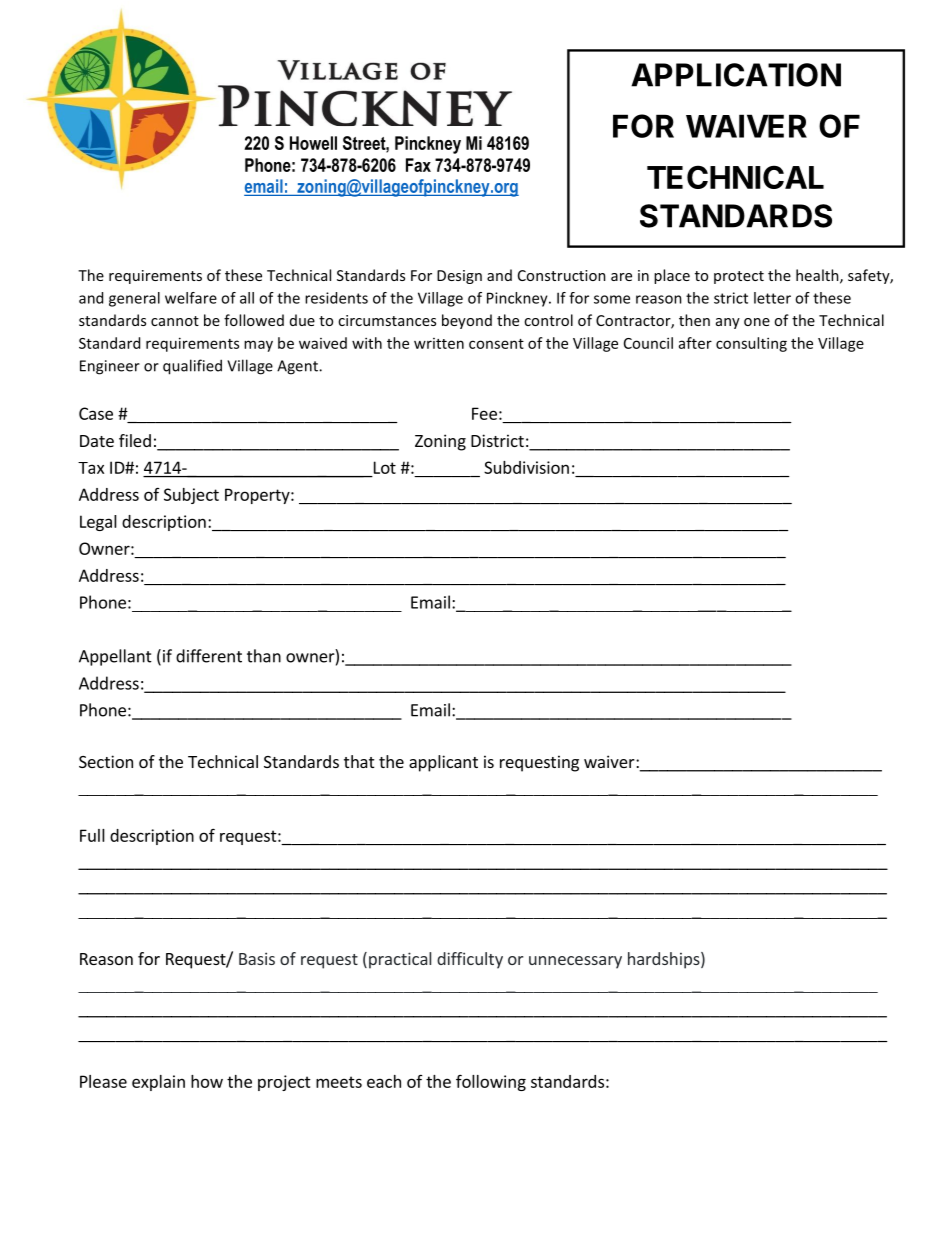 This document has width=952, height=1233. What do you see at coordinates (418, 165) in the document?
I see `Fax` at bounding box center [418, 165].
